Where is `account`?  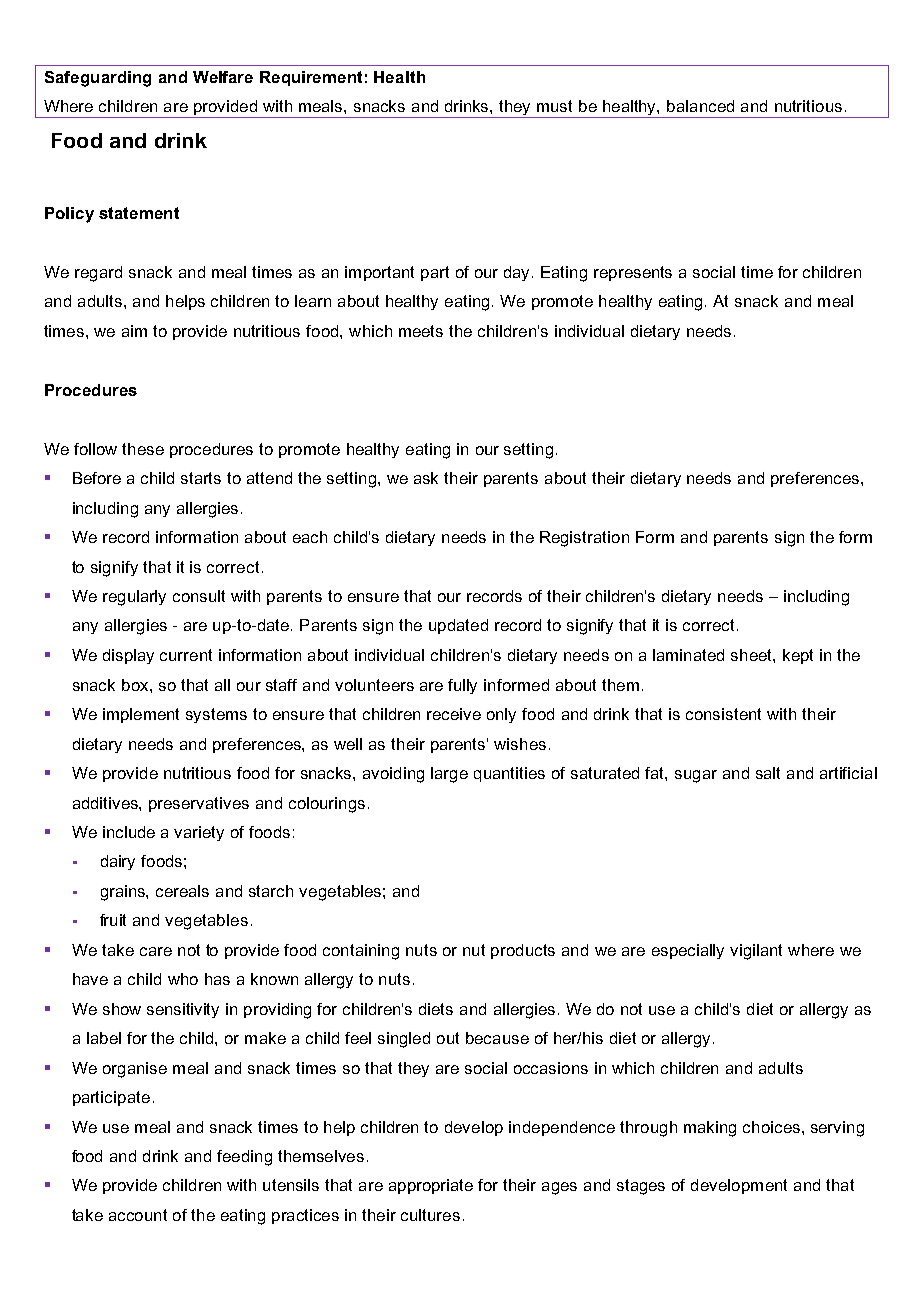 account is located at coordinates (138, 1215).
